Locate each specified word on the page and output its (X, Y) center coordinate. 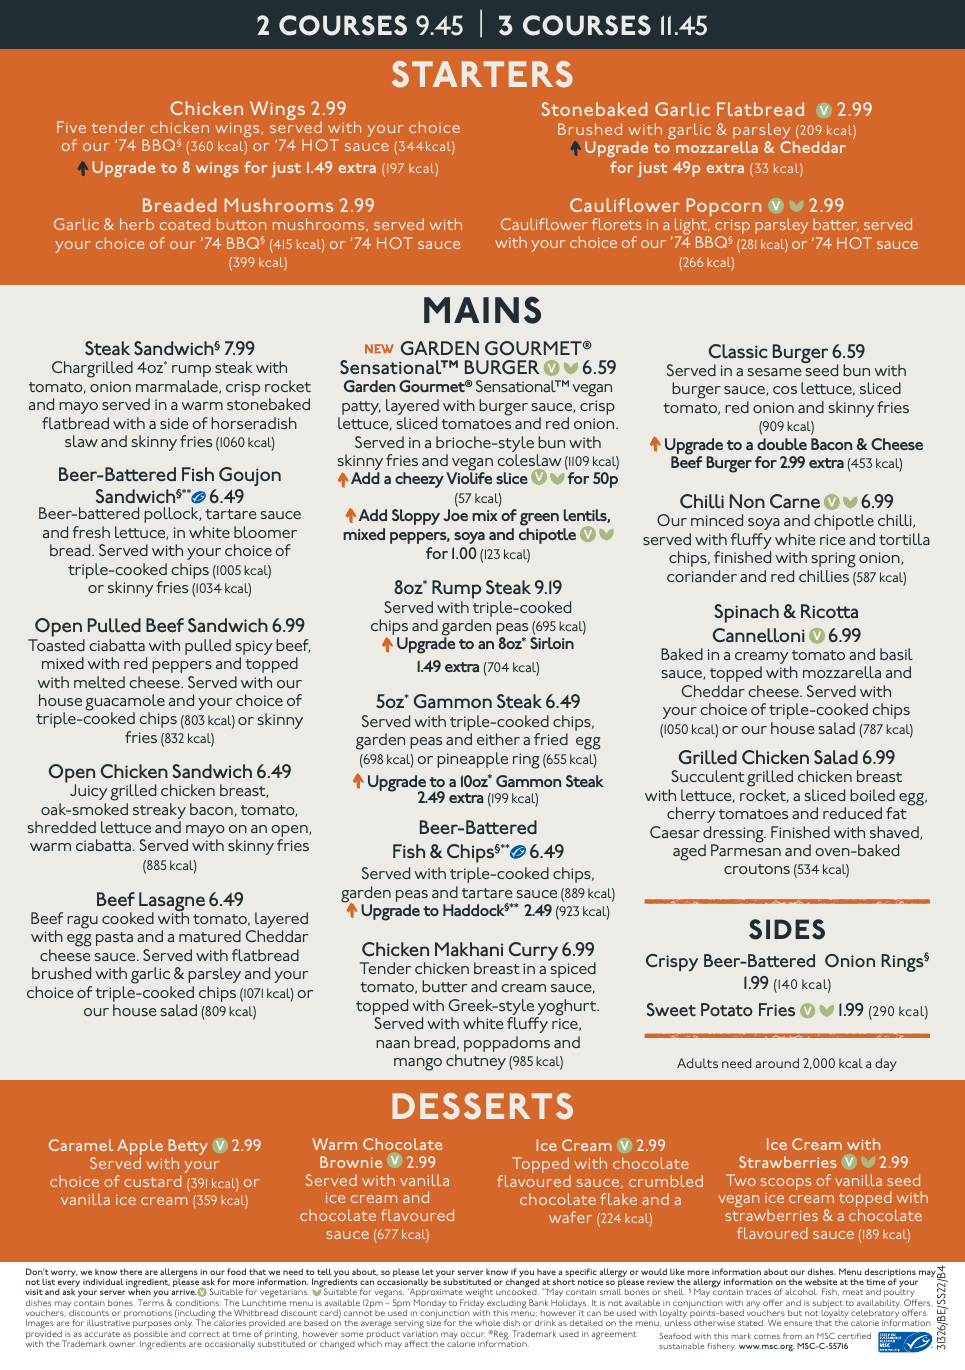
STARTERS (482, 74)
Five (71, 127)
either (498, 739)
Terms (151, 1302)
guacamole (125, 703)
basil (896, 654)
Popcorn (723, 208)
